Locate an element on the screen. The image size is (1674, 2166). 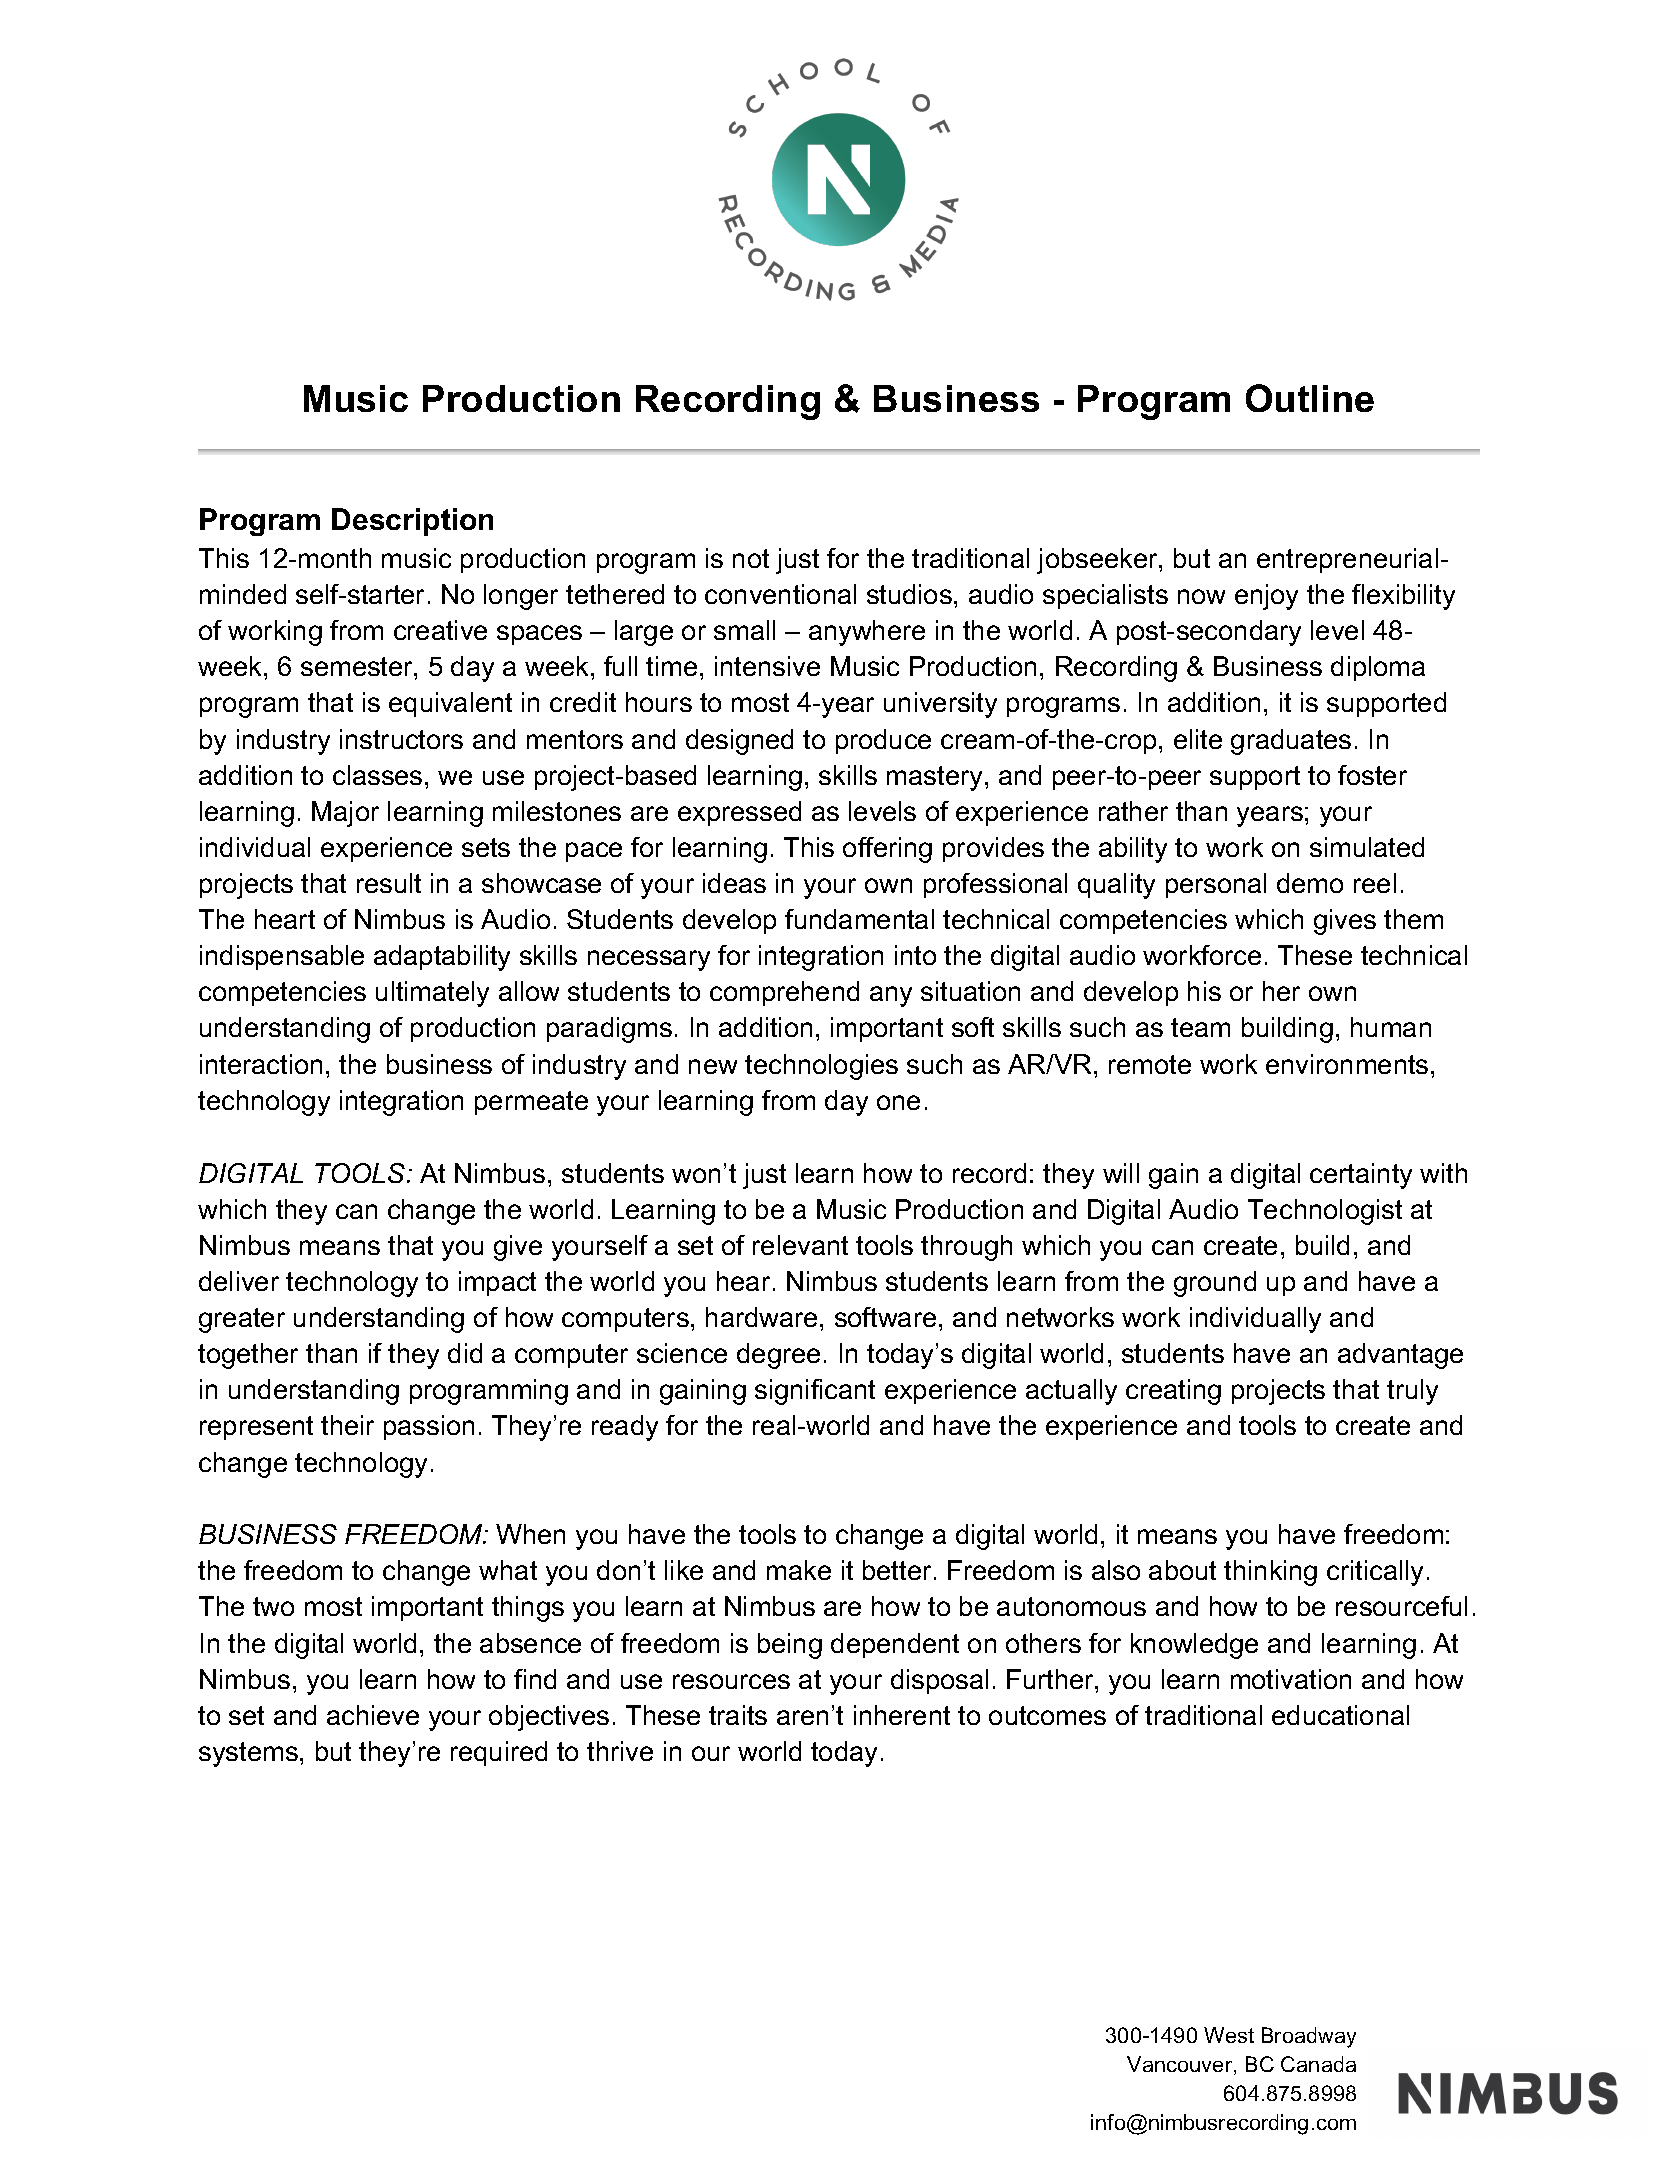
required is located at coordinates (499, 1753).
